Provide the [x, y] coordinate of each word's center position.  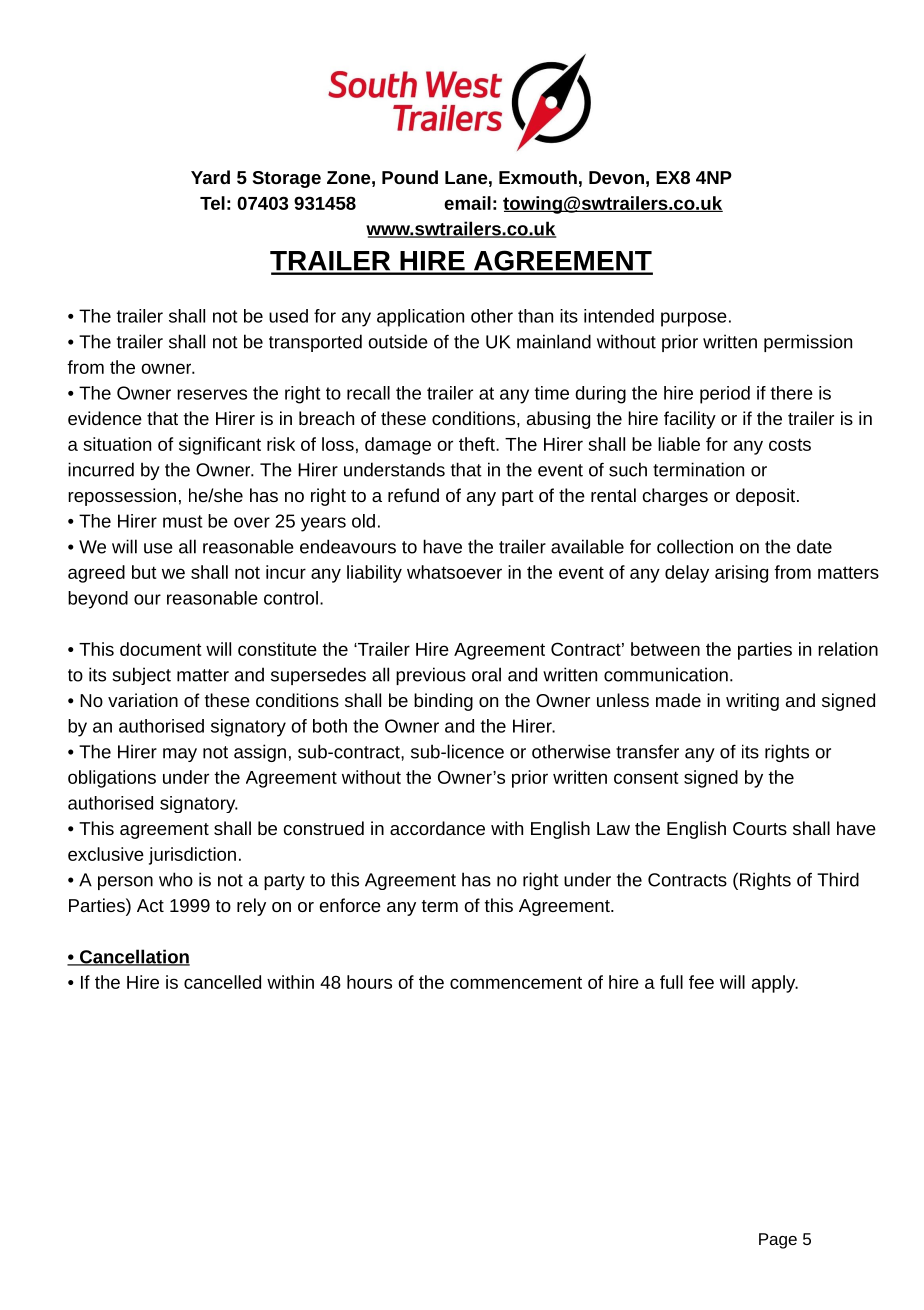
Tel [212, 203]
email [467, 203]
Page [778, 1241]
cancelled [222, 982]
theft [478, 444]
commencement [516, 982]
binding [443, 702]
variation [143, 700]
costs [790, 444]
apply [775, 984]
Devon [616, 177]
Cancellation [133, 957]
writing [752, 702]
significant [220, 446]
